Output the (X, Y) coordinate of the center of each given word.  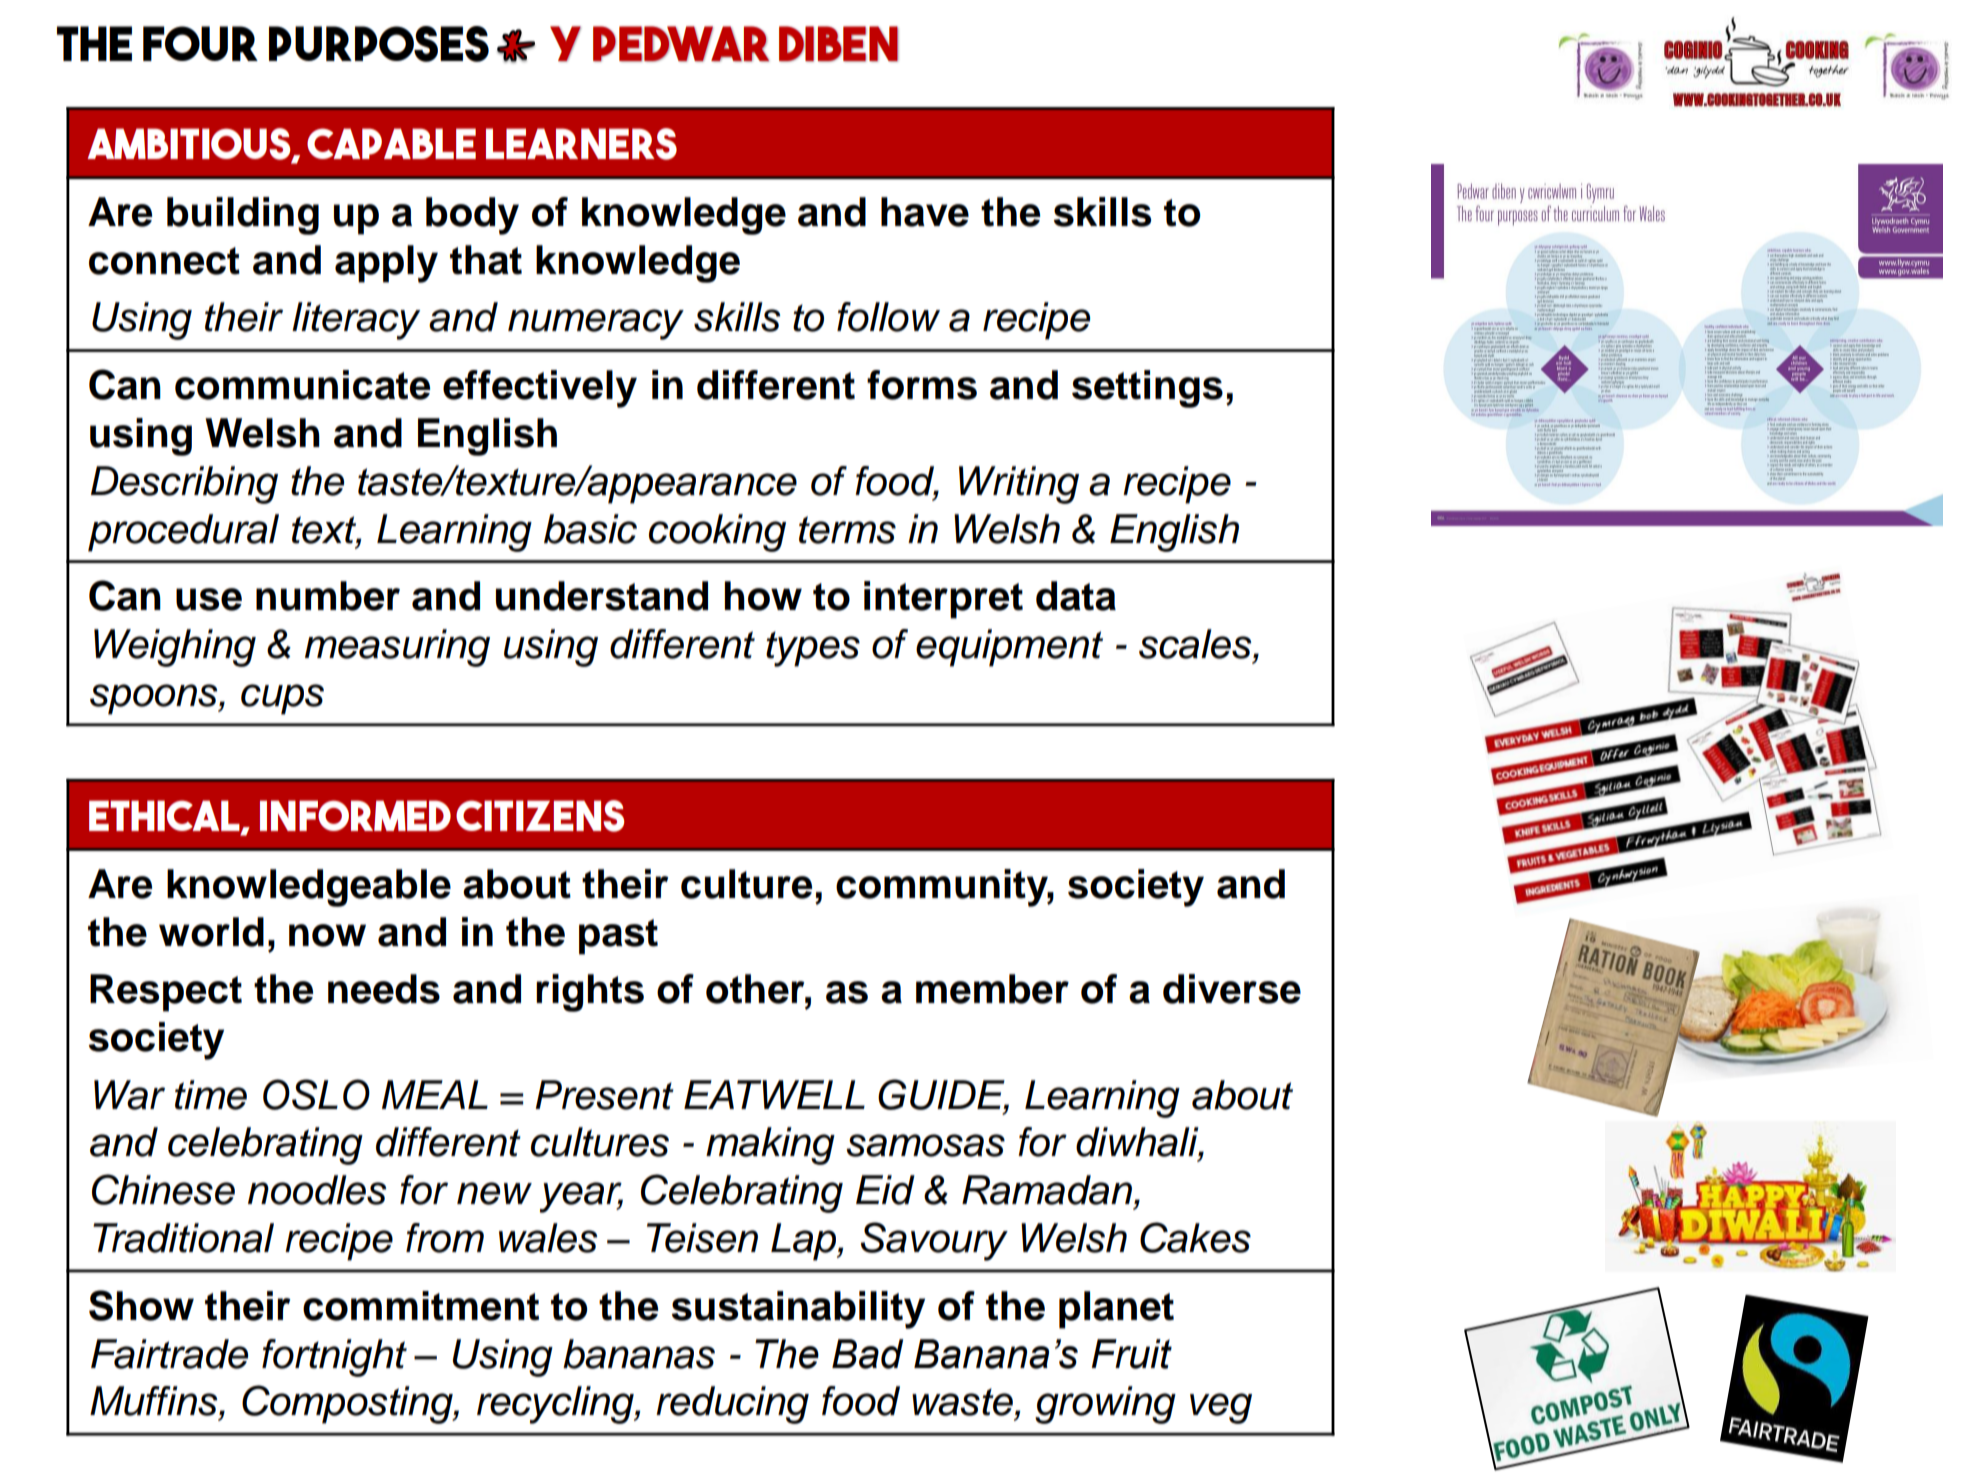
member (992, 989)
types (813, 649)
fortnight (334, 1358)
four (200, 43)
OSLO (316, 1094)
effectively (540, 389)
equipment (1009, 648)
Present (604, 1095)
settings (1147, 389)
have (925, 212)
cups (282, 699)
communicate (302, 385)
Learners (581, 144)
